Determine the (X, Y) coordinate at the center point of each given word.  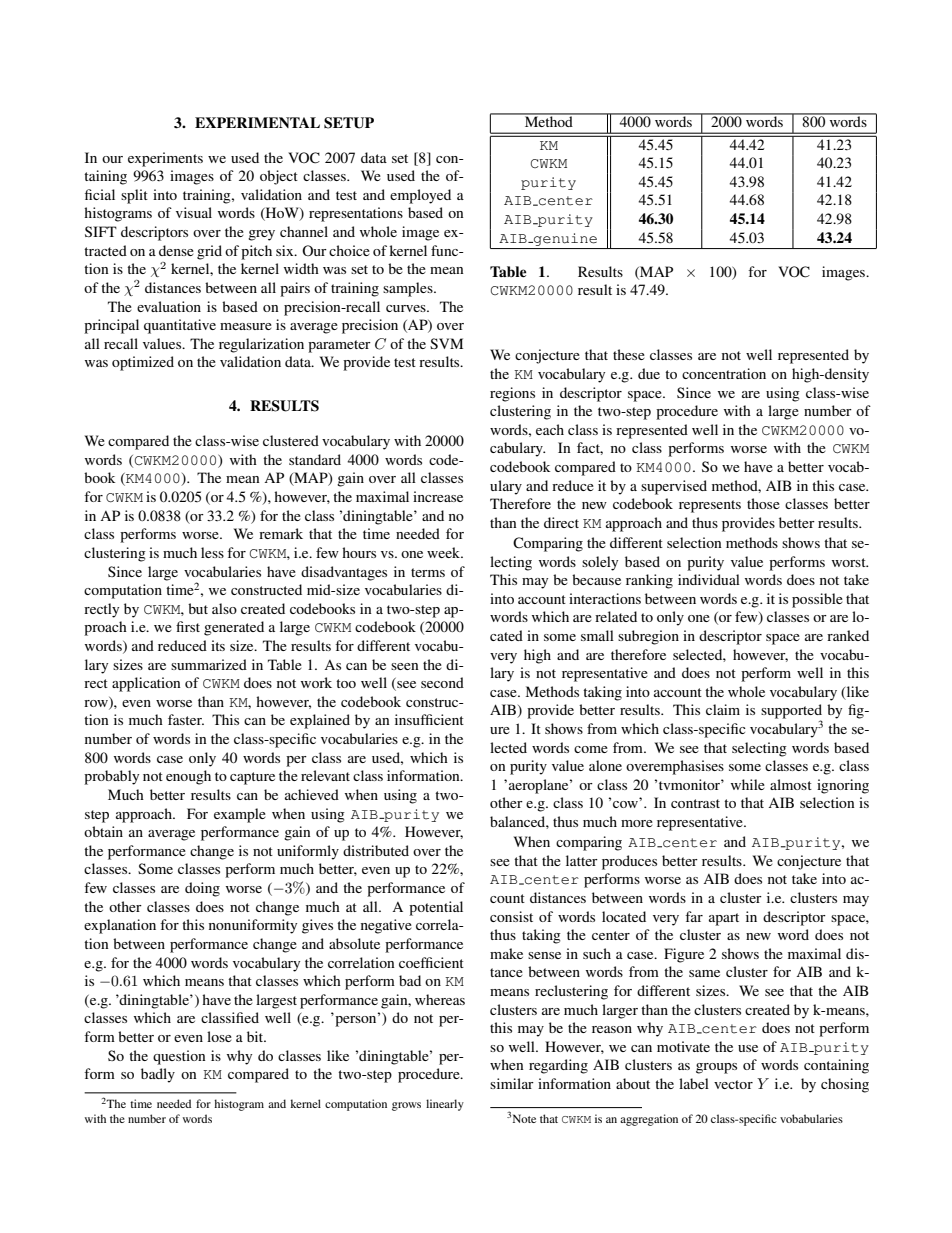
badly (158, 1075)
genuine (564, 239)
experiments (165, 159)
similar (512, 1083)
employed (420, 196)
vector (733, 1084)
